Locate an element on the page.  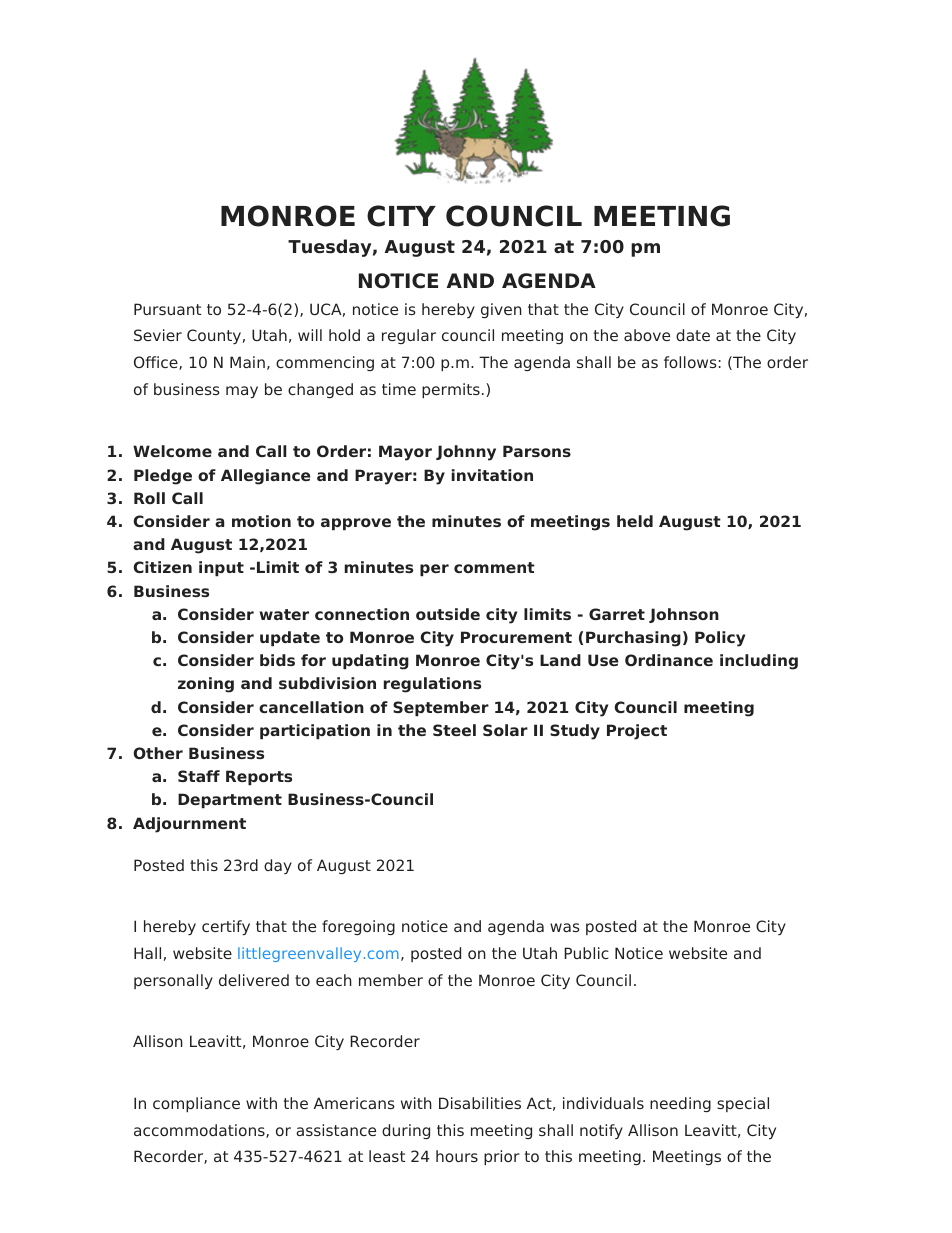
hours is located at coordinates (457, 1156).
